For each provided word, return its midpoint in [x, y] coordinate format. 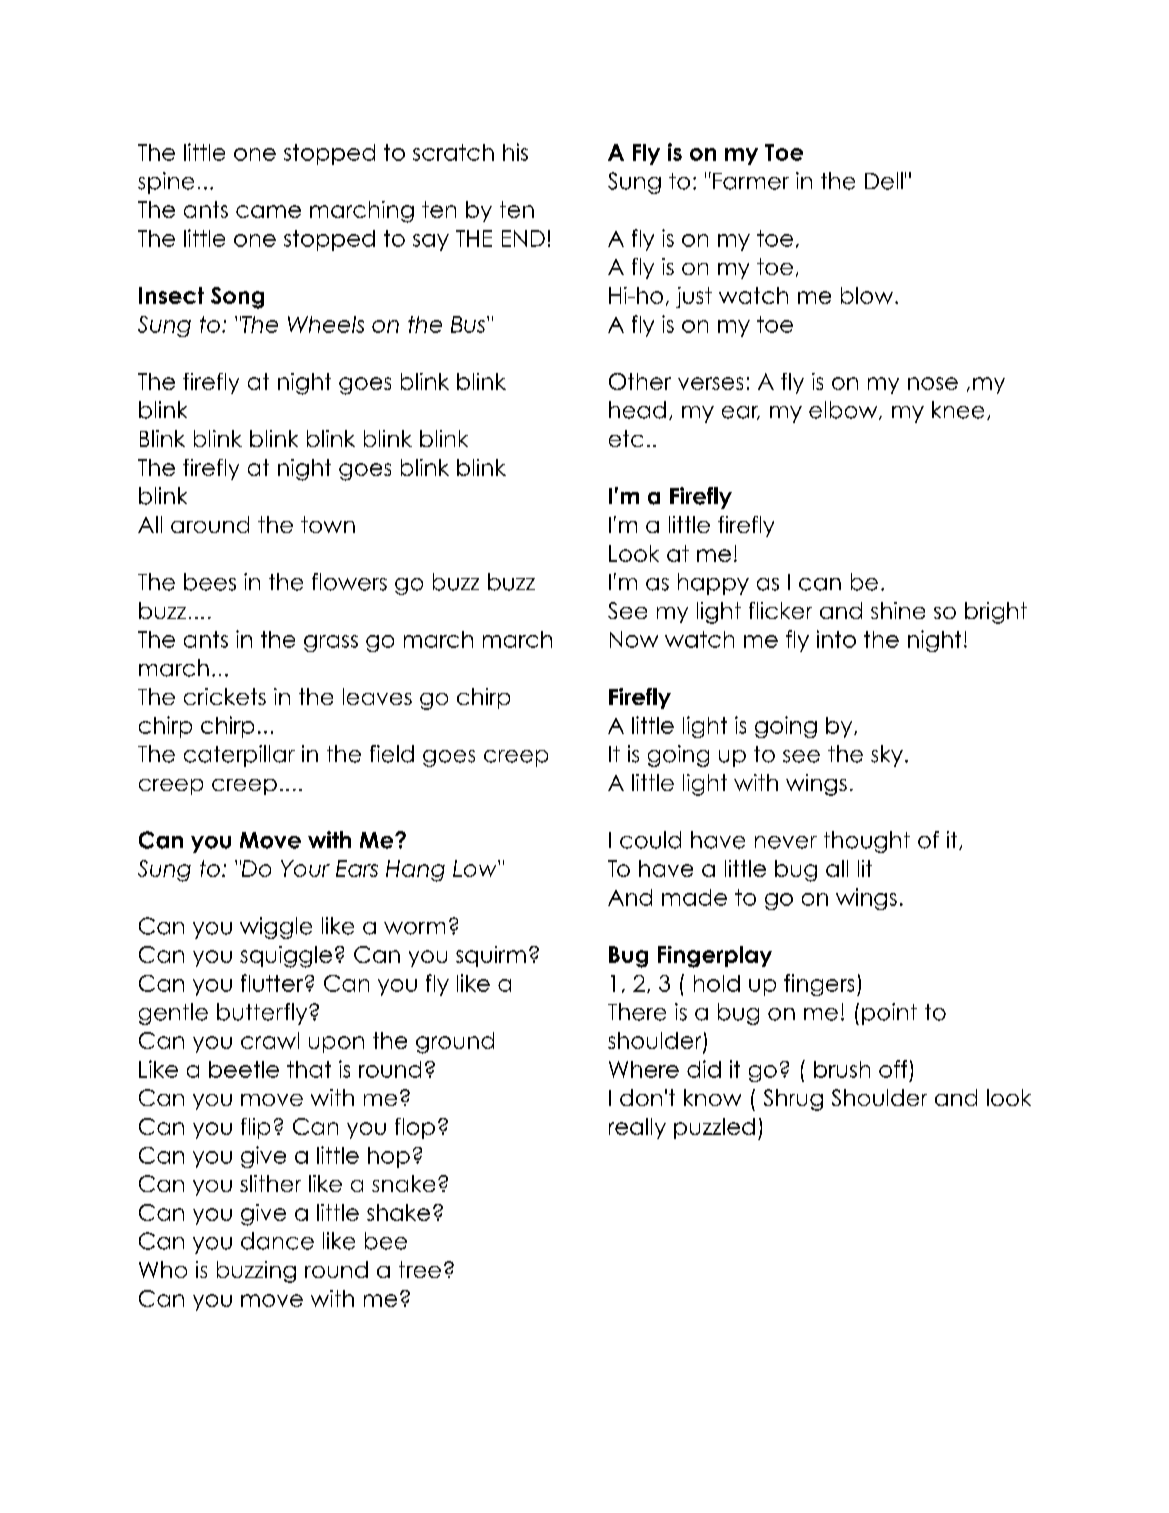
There [637, 1012]
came [268, 211]
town [328, 524]
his [515, 152]
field [392, 754]
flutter [273, 983]
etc [626, 438]
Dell [884, 181]
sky [887, 756]
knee [958, 410]
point [889, 1014]
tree [420, 1269]
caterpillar [239, 756]
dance [277, 1241]
